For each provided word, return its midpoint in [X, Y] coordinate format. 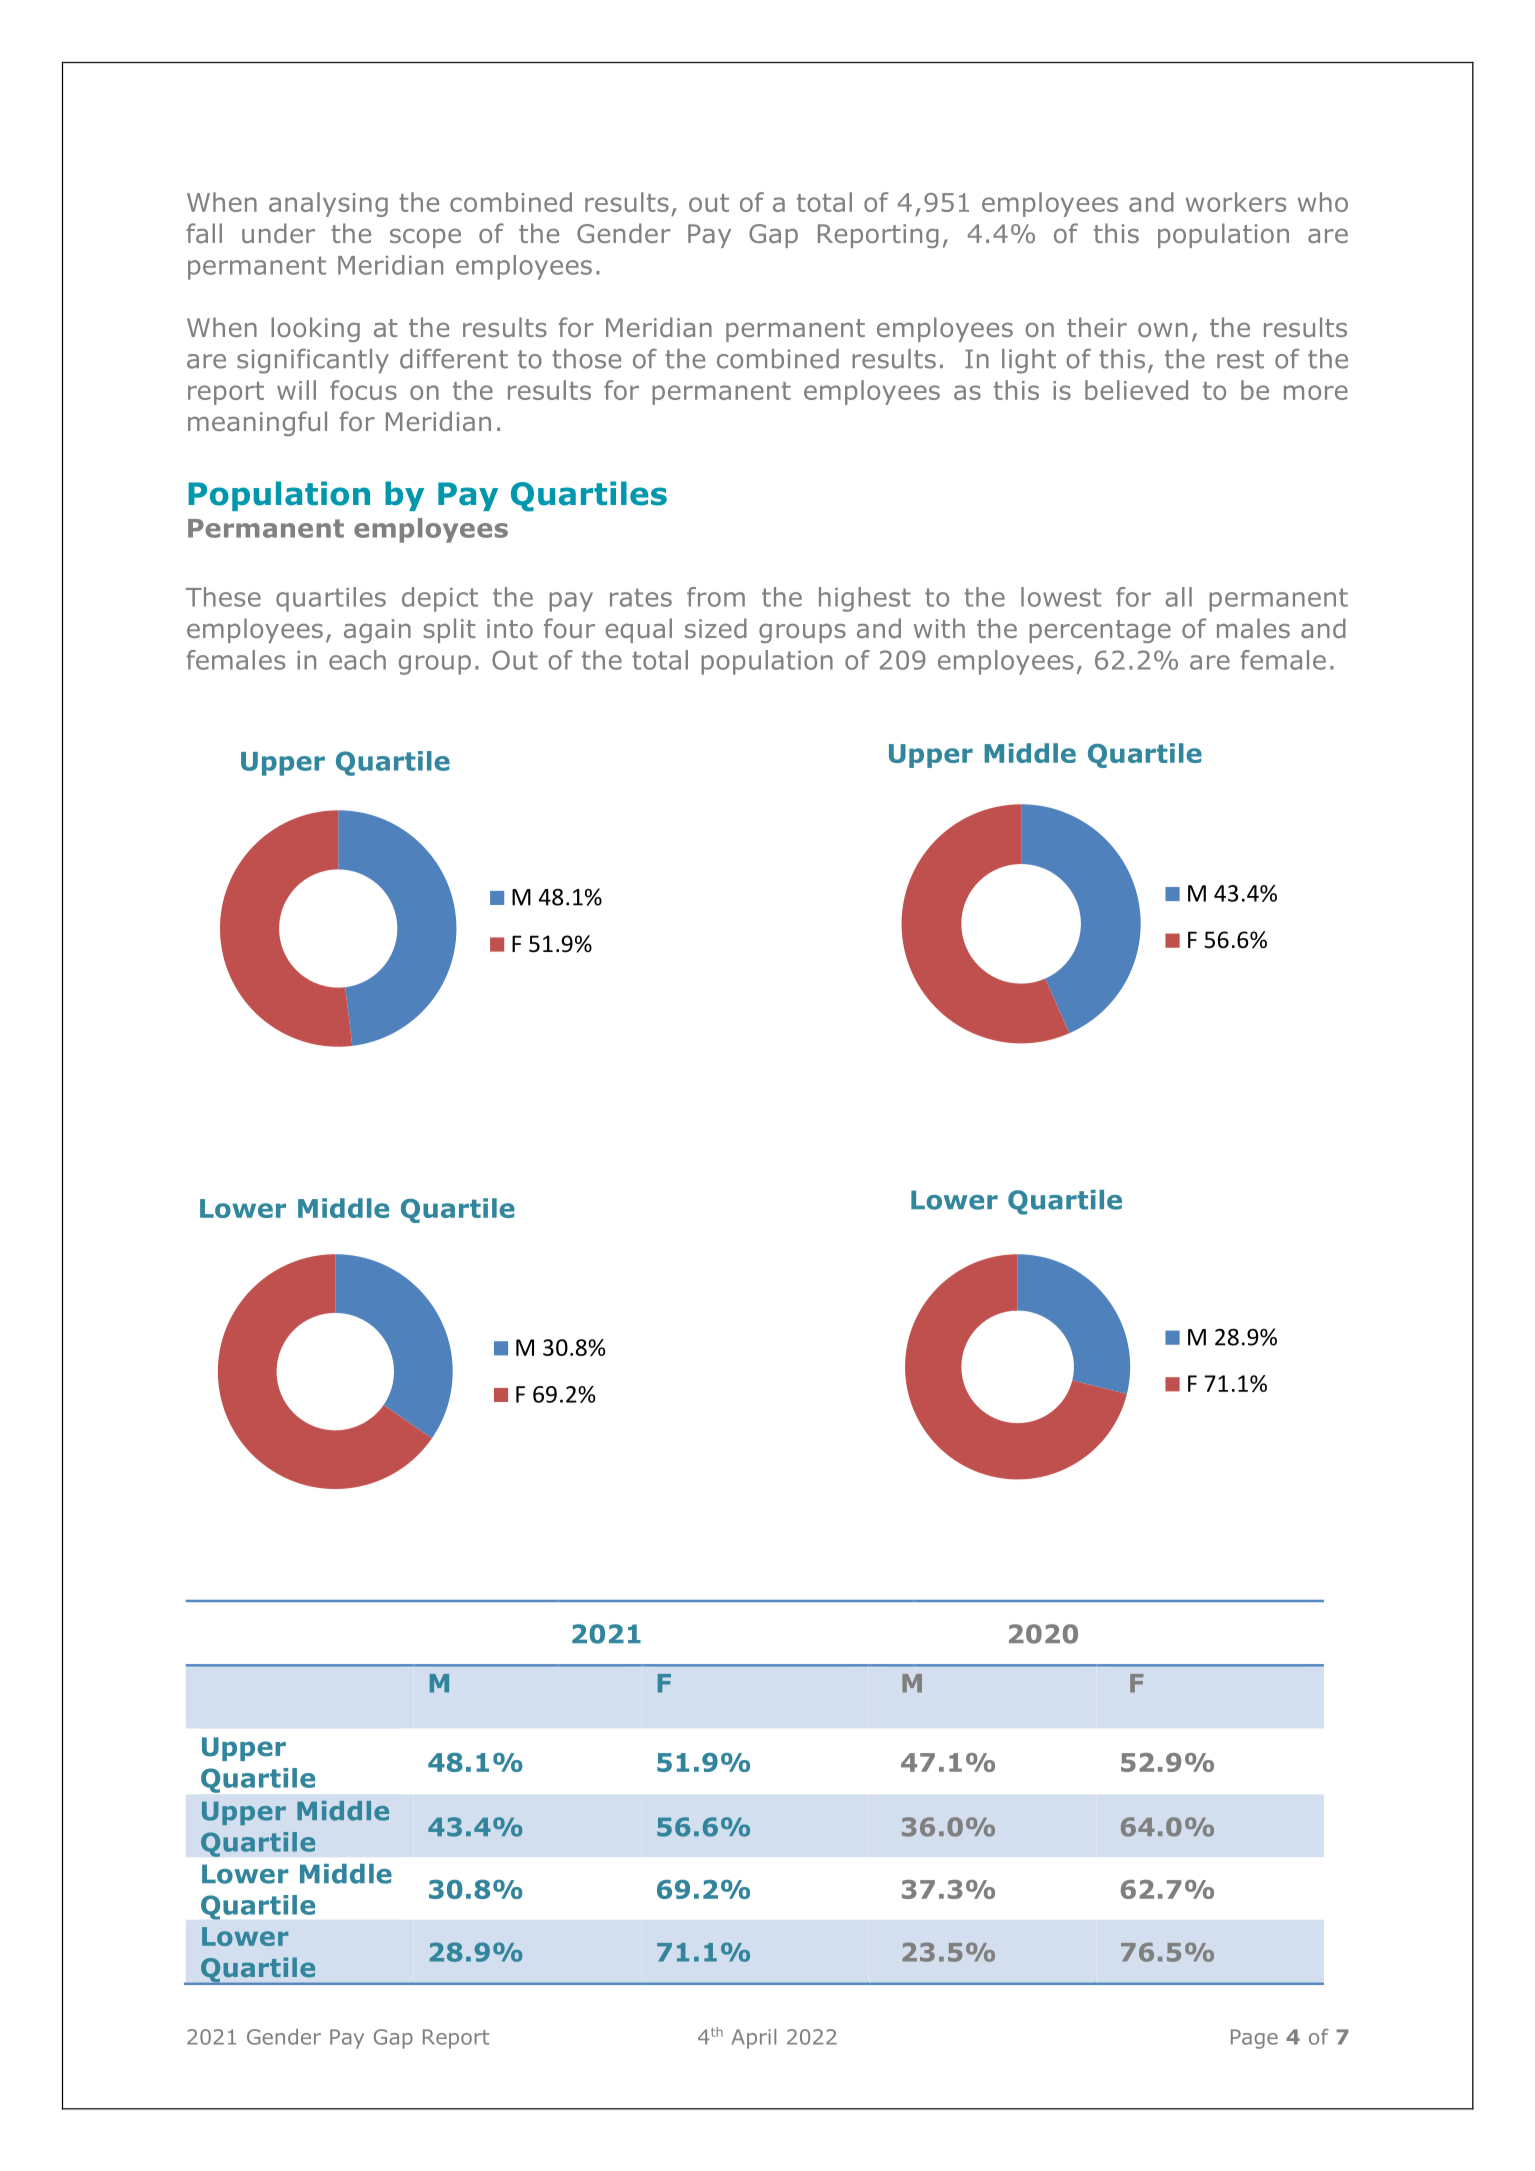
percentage [1100, 631]
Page [1254, 2039]
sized [716, 628]
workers [1236, 202]
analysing [328, 204]
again [377, 631]
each [357, 660]
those [586, 359]
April [754, 2039]
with [939, 628]
